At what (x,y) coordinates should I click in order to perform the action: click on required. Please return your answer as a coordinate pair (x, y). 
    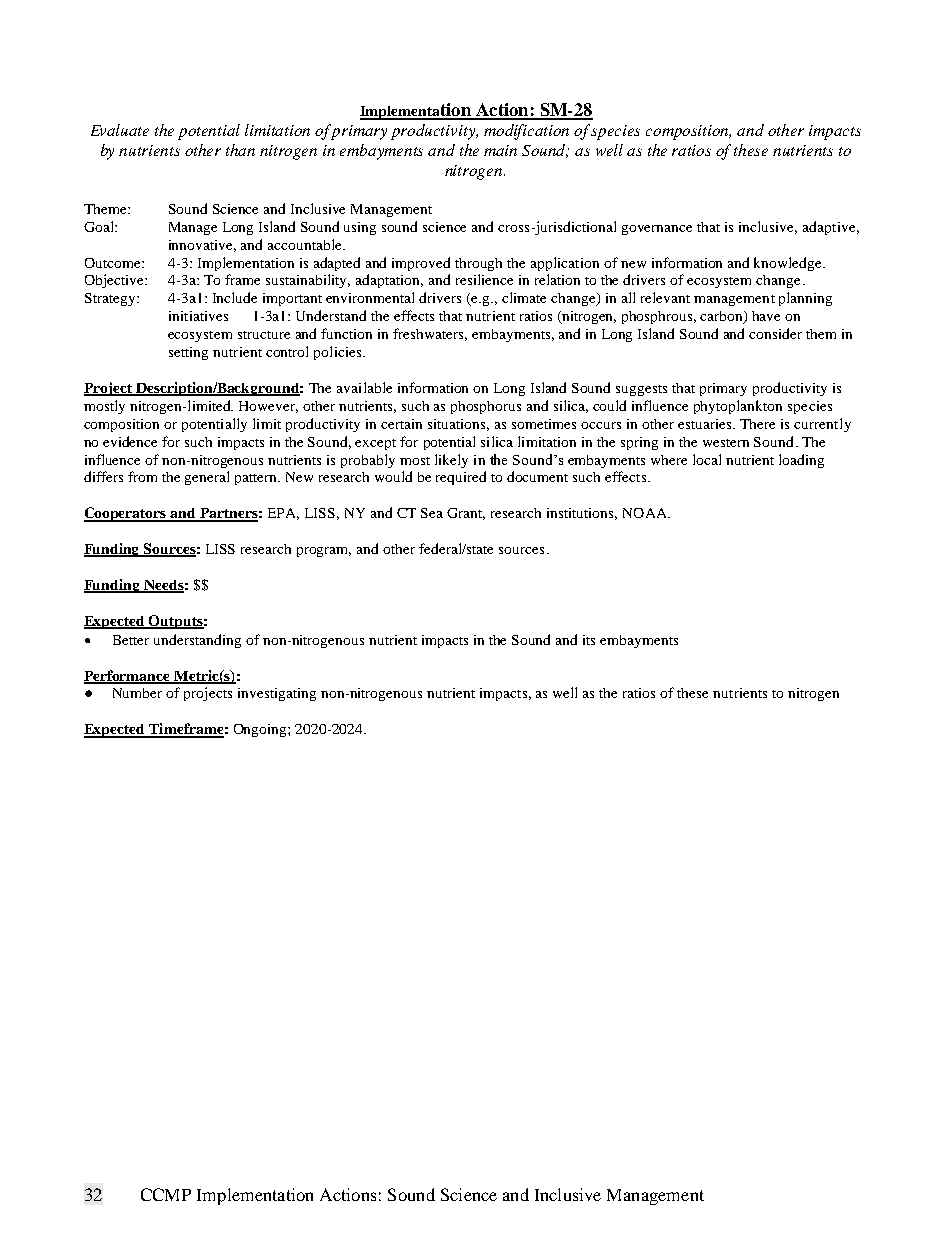
    Looking at the image, I should click on (461, 478).
